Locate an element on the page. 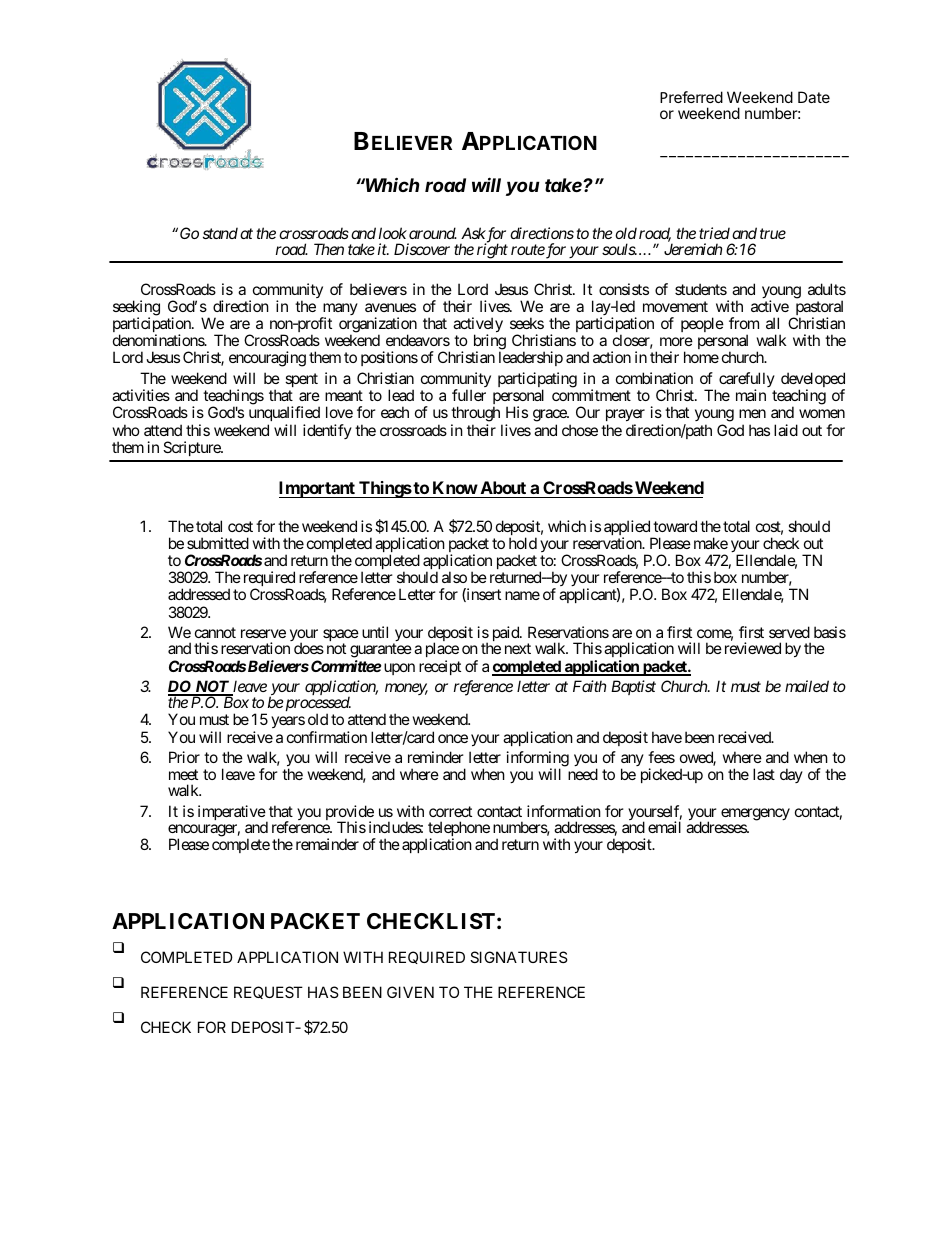  stand is located at coordinates (220, 233).
